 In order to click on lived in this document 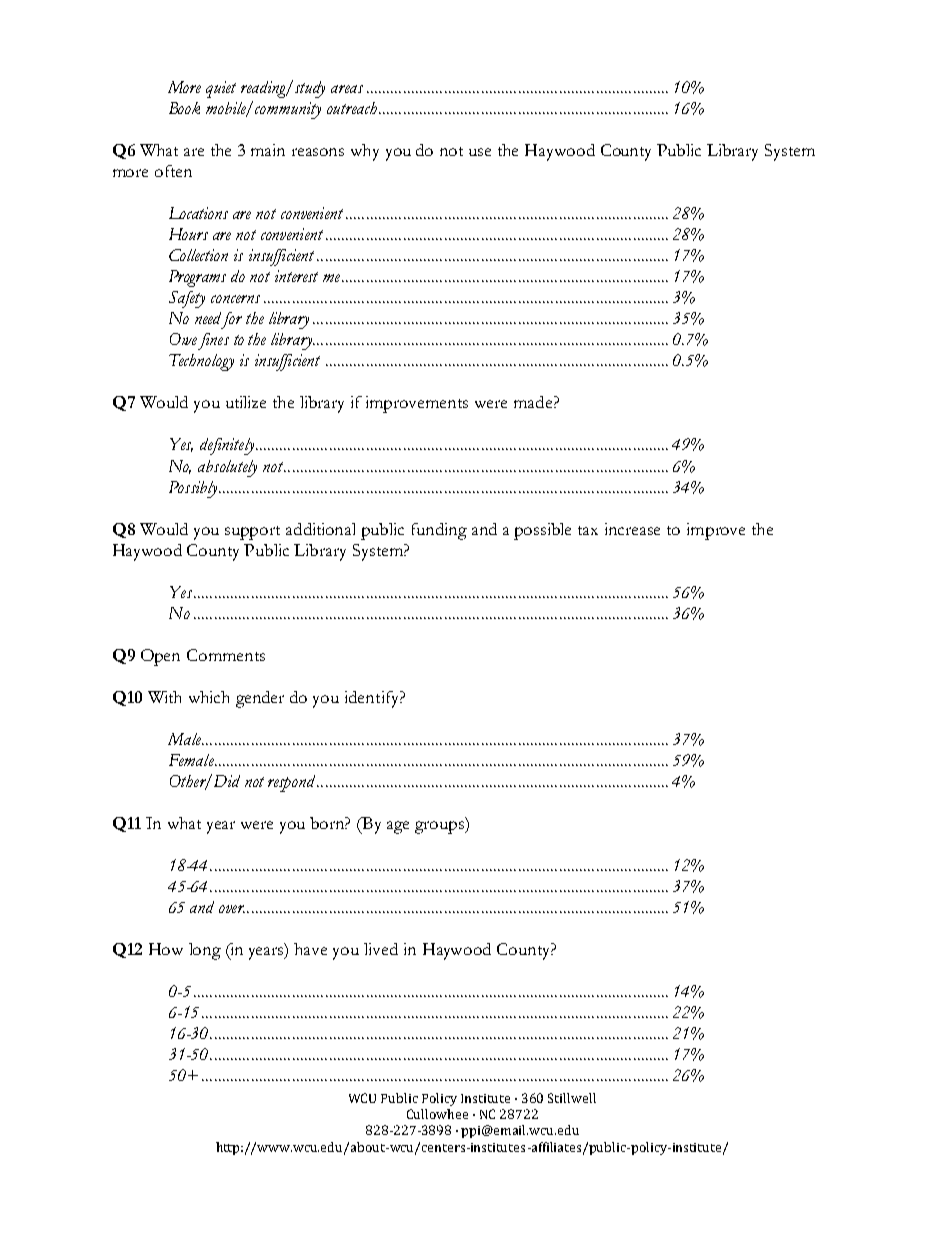, I will do `click(381, 949)`.
